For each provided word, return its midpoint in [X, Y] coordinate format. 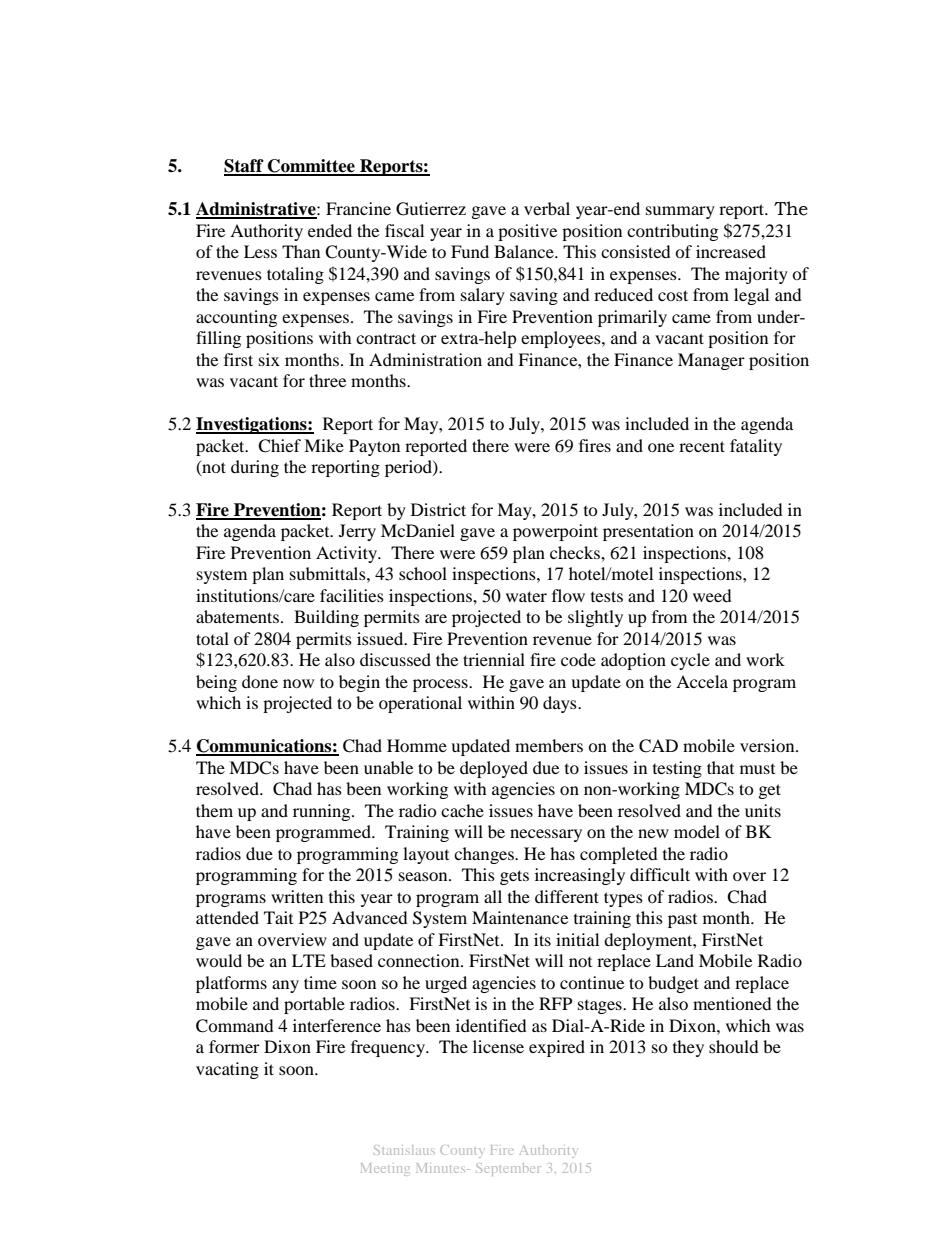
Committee [311, 167]
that [720, 767]
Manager [711, 361]
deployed [494, 769]
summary [680, 212]
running [323, 812]
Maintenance [520, 917]
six [269, 359]
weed [712, 595]
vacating [227, 1070]
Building [326, 618]
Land [675, 960]
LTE [309, 960]
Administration [425, 359]
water [526, 596]
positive [527, 232]
